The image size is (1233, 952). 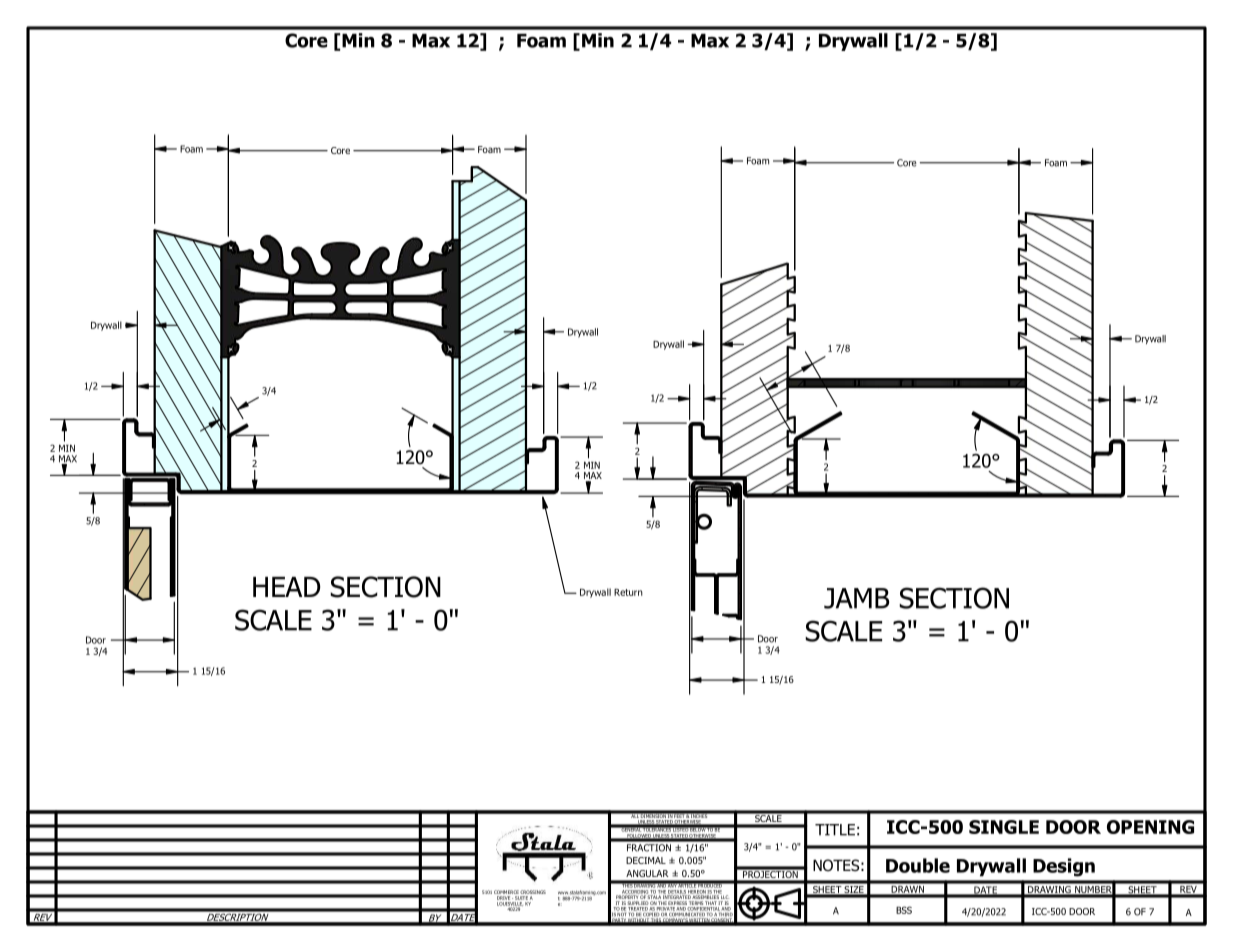 I want to click on DECIMAL, so click(x=646, y=860).
